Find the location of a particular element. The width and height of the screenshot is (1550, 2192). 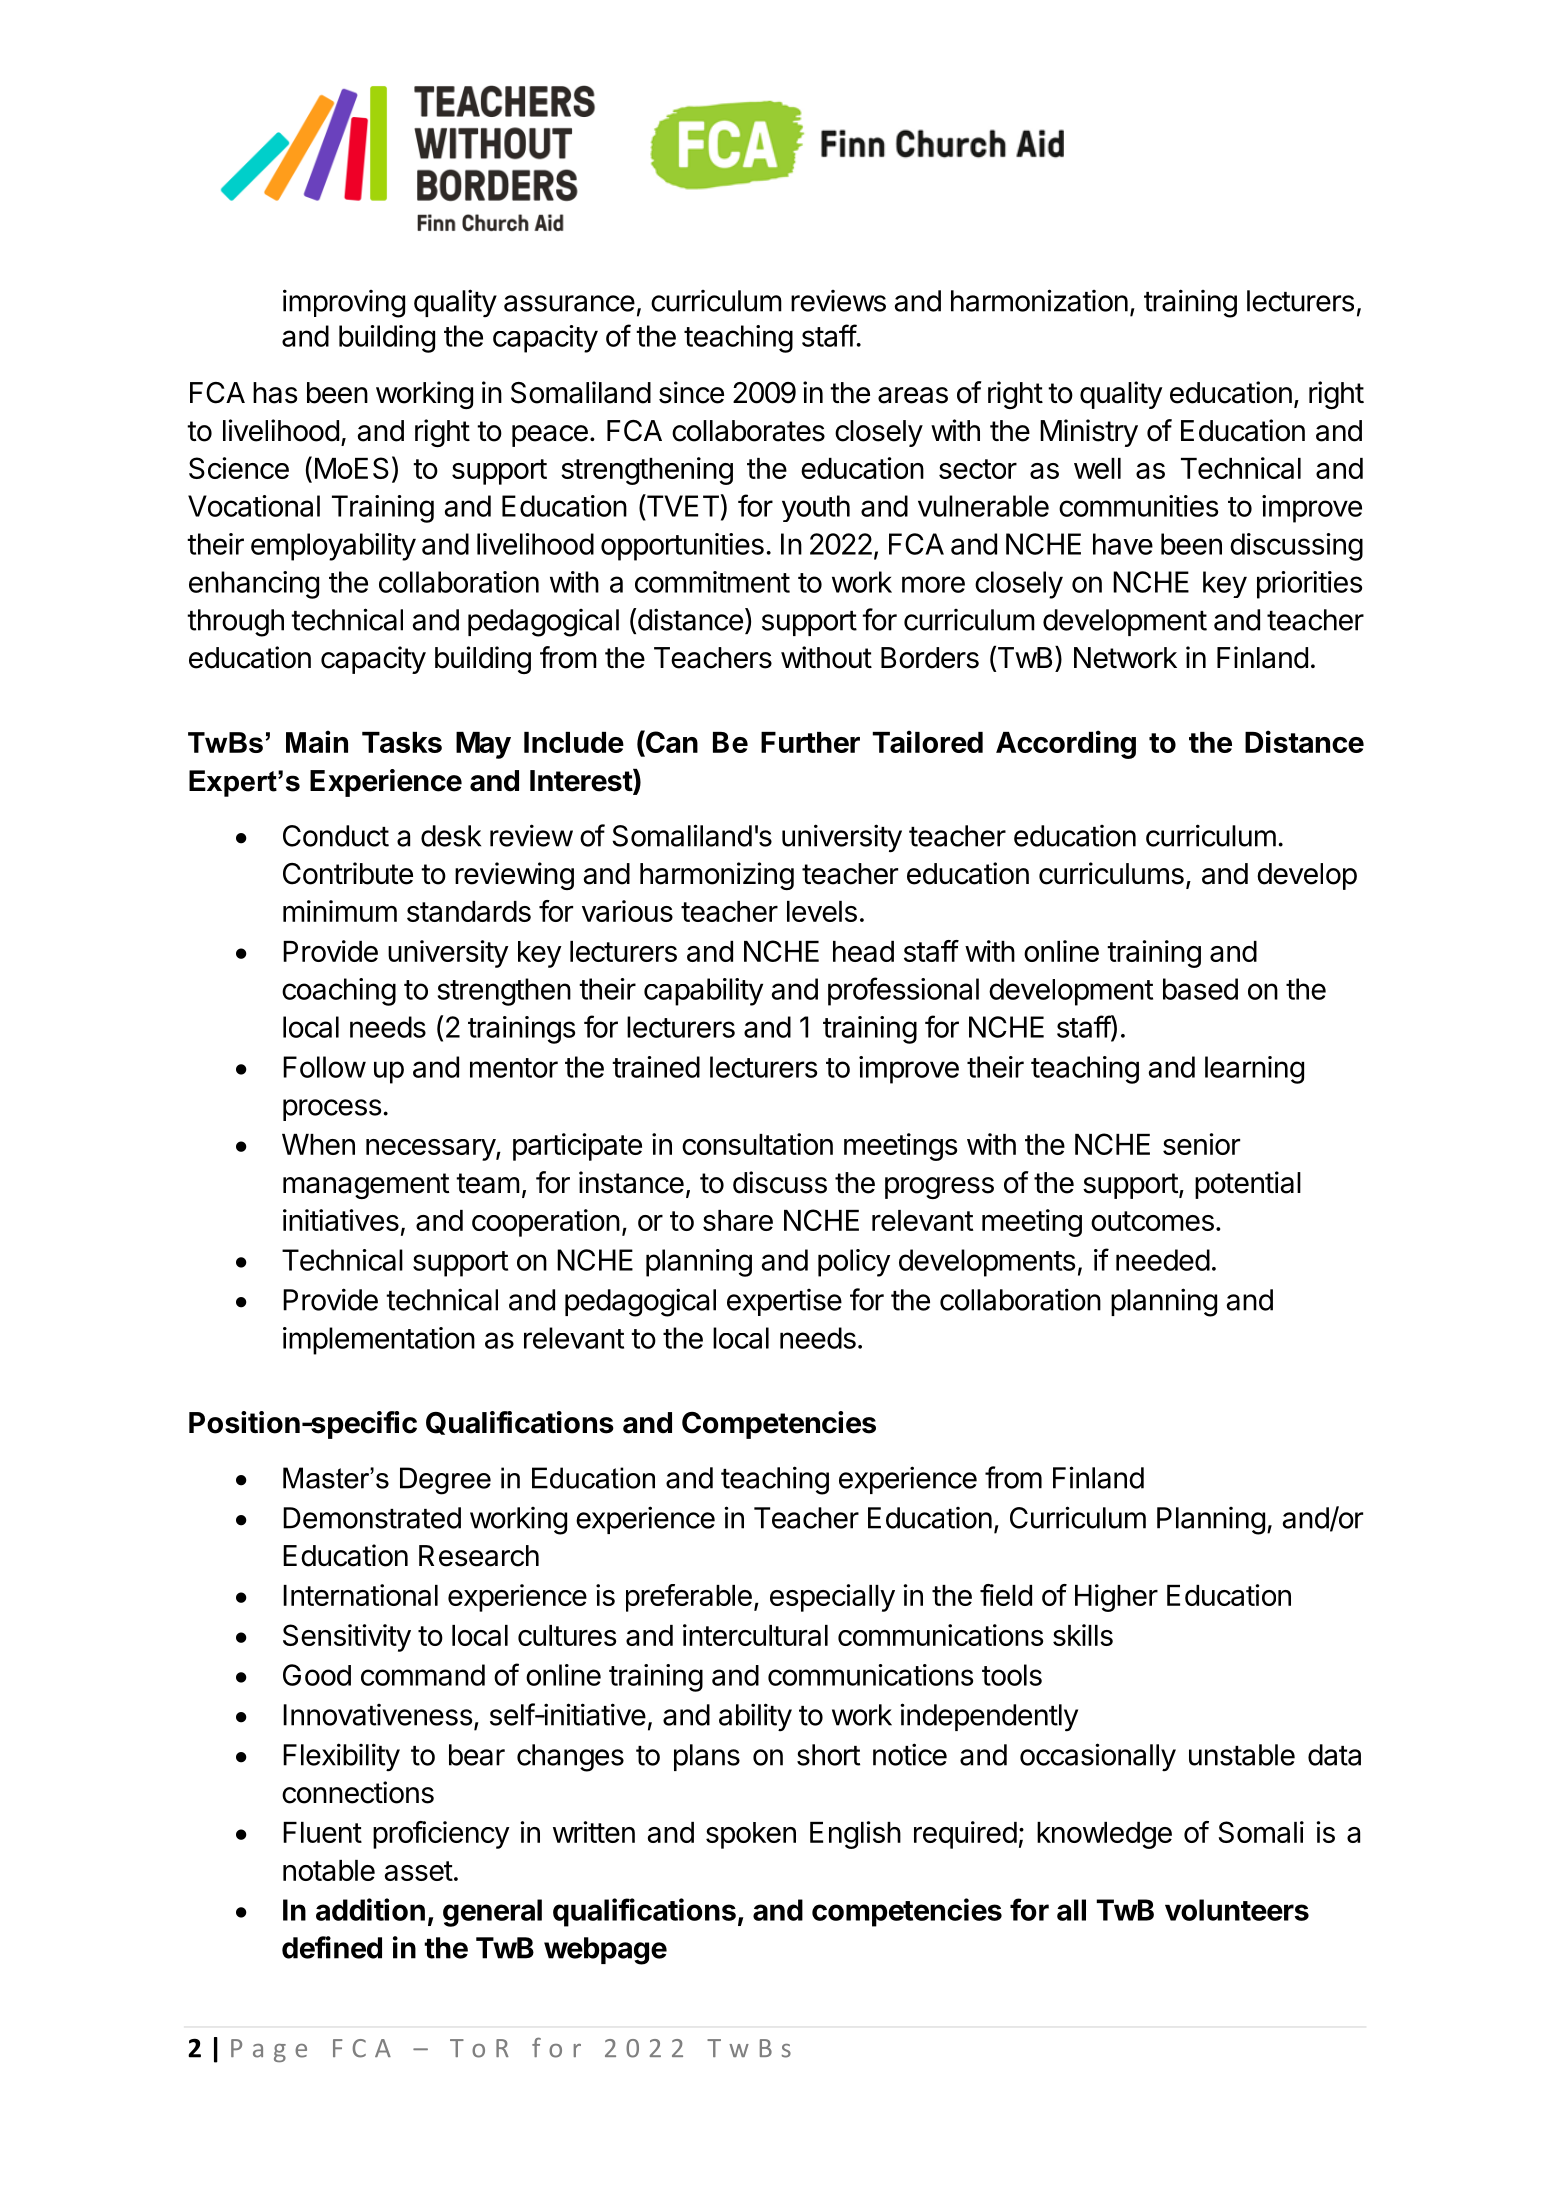

policy is located at coordinates (854, 1263).
